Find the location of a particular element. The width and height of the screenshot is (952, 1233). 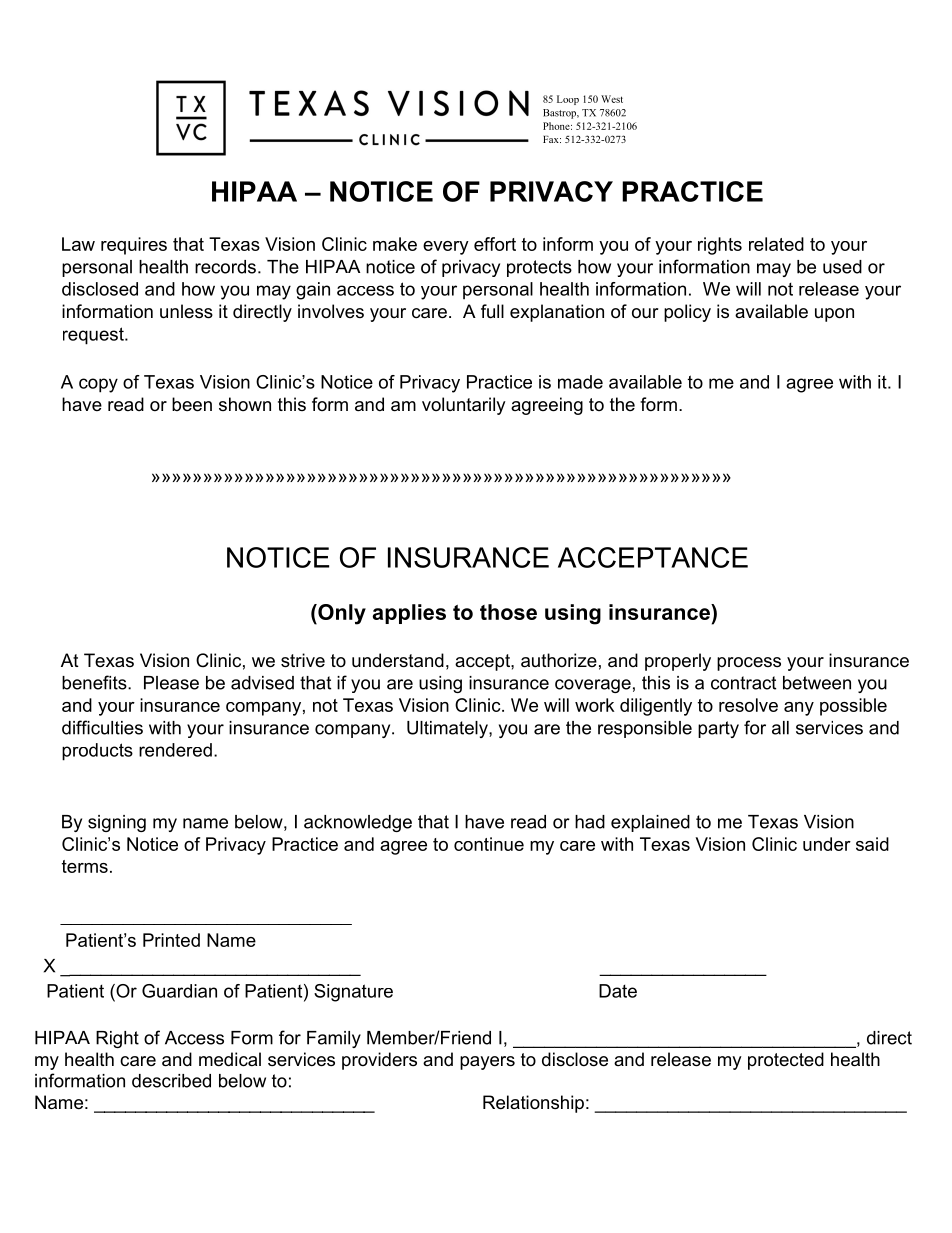

all is located at coordinates (780, 728).
